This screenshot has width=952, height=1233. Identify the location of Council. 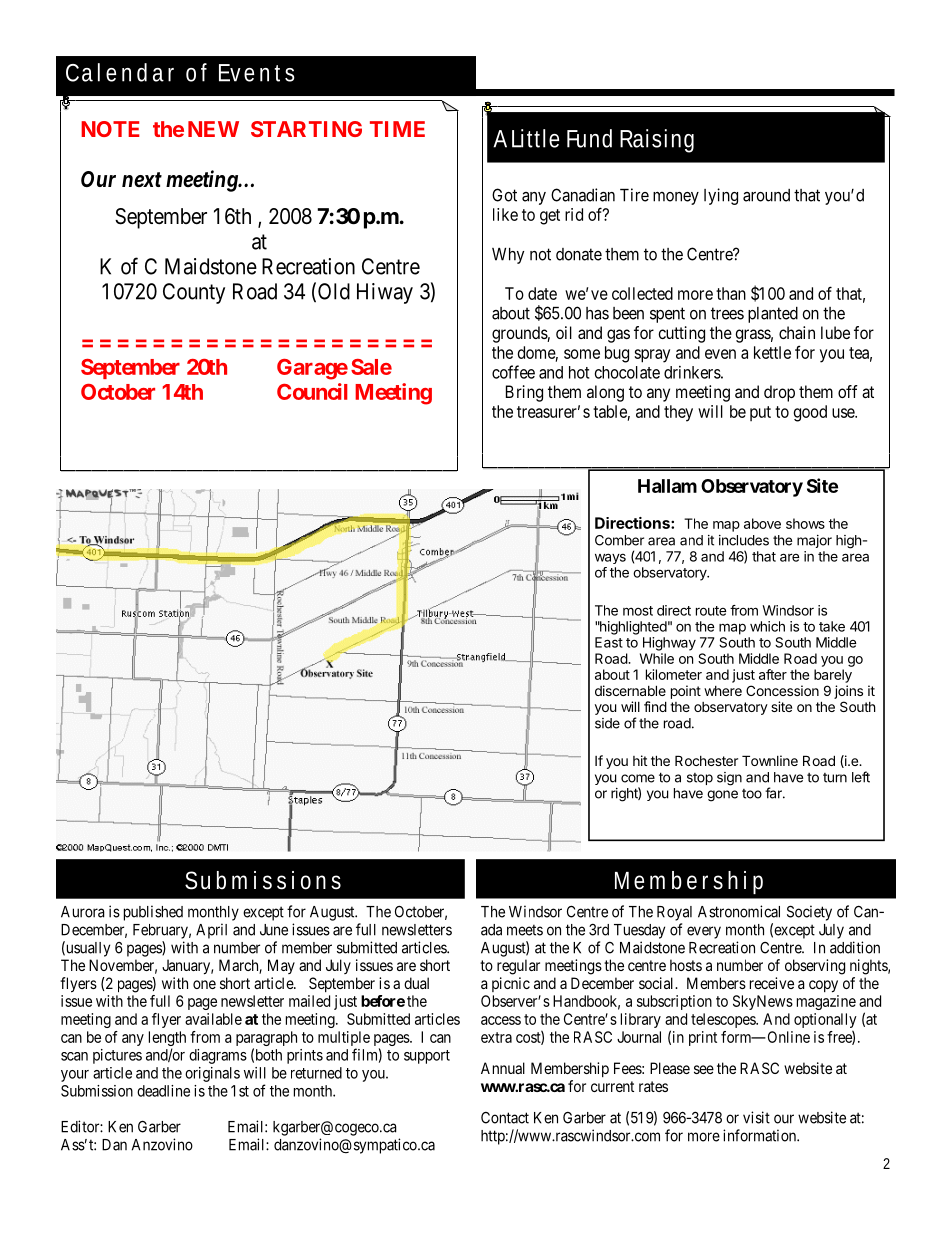
(312, 391).
